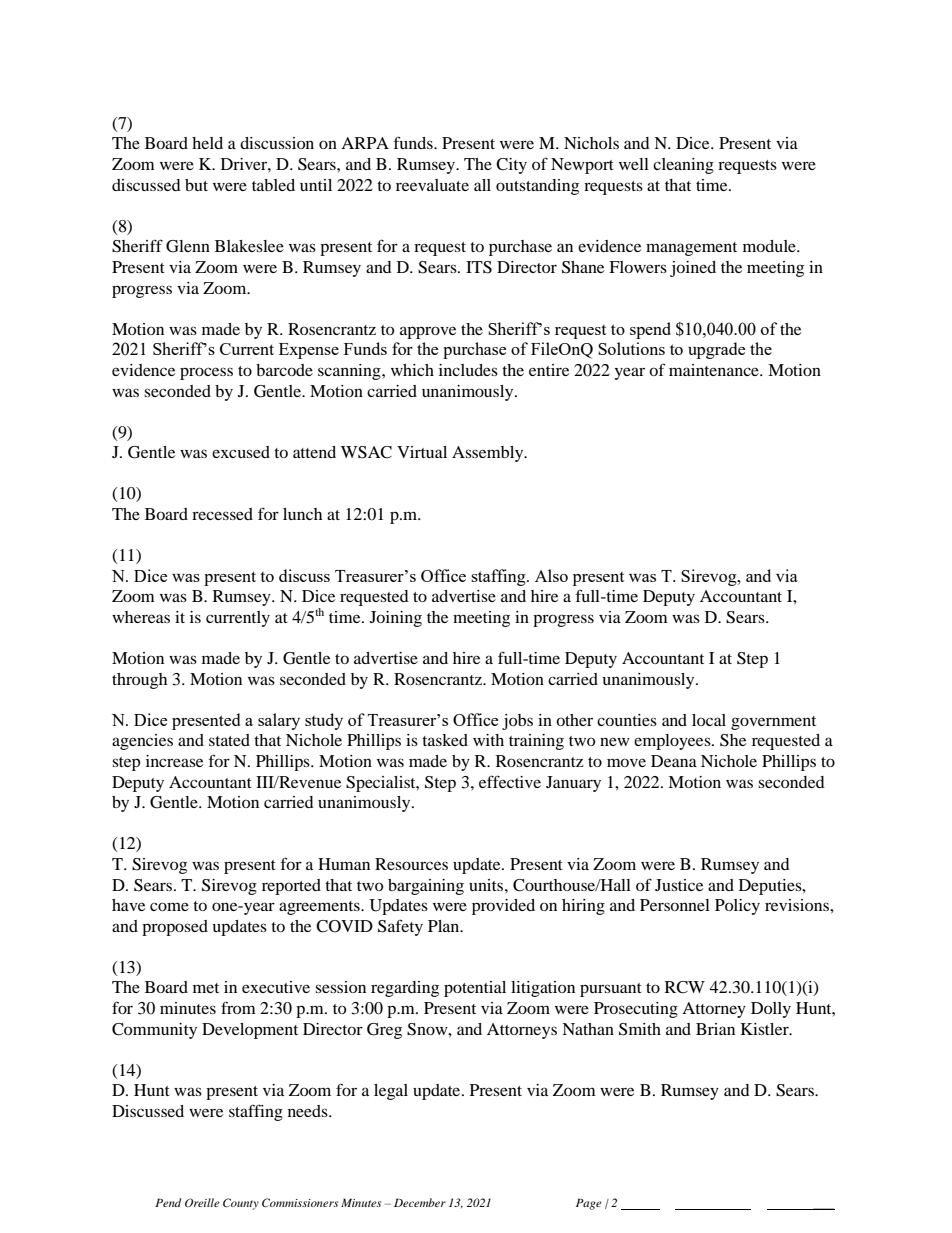  What do you see at coordinates (175, 928) in the screenshot?
I see `proposed` at bounding box center [175, 928].
